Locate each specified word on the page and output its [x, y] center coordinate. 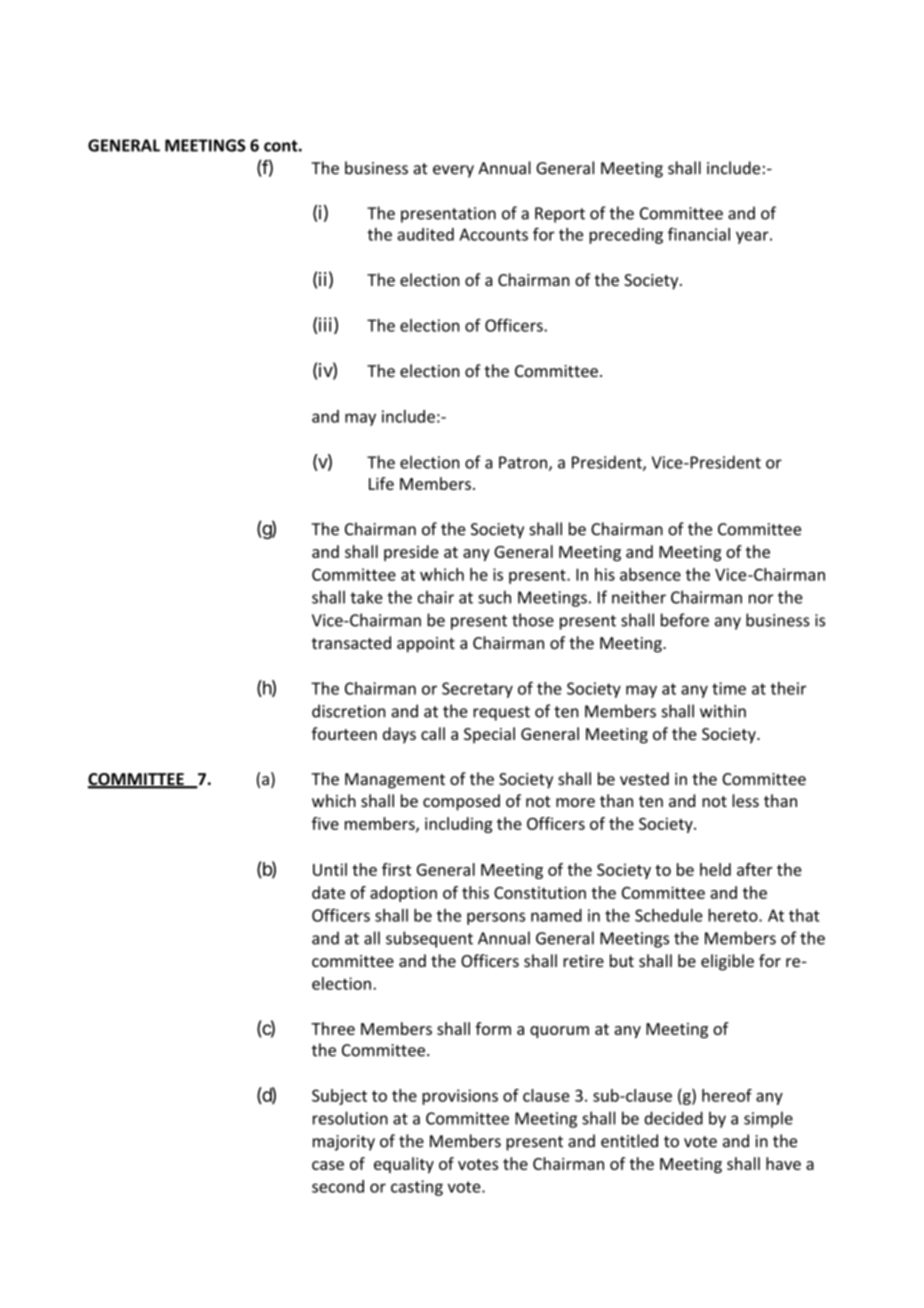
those [533, 620]
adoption [403, 894]
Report [560, 215]
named [556, 915]
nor [761, 599]
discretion [348, 711]
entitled [629, 1141]
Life [381, 483]
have [783, 1163]
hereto [734, 915]
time [729, 688]
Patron [523, 462]
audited [425, 234]
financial [699, 234]
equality [404, 1165]
